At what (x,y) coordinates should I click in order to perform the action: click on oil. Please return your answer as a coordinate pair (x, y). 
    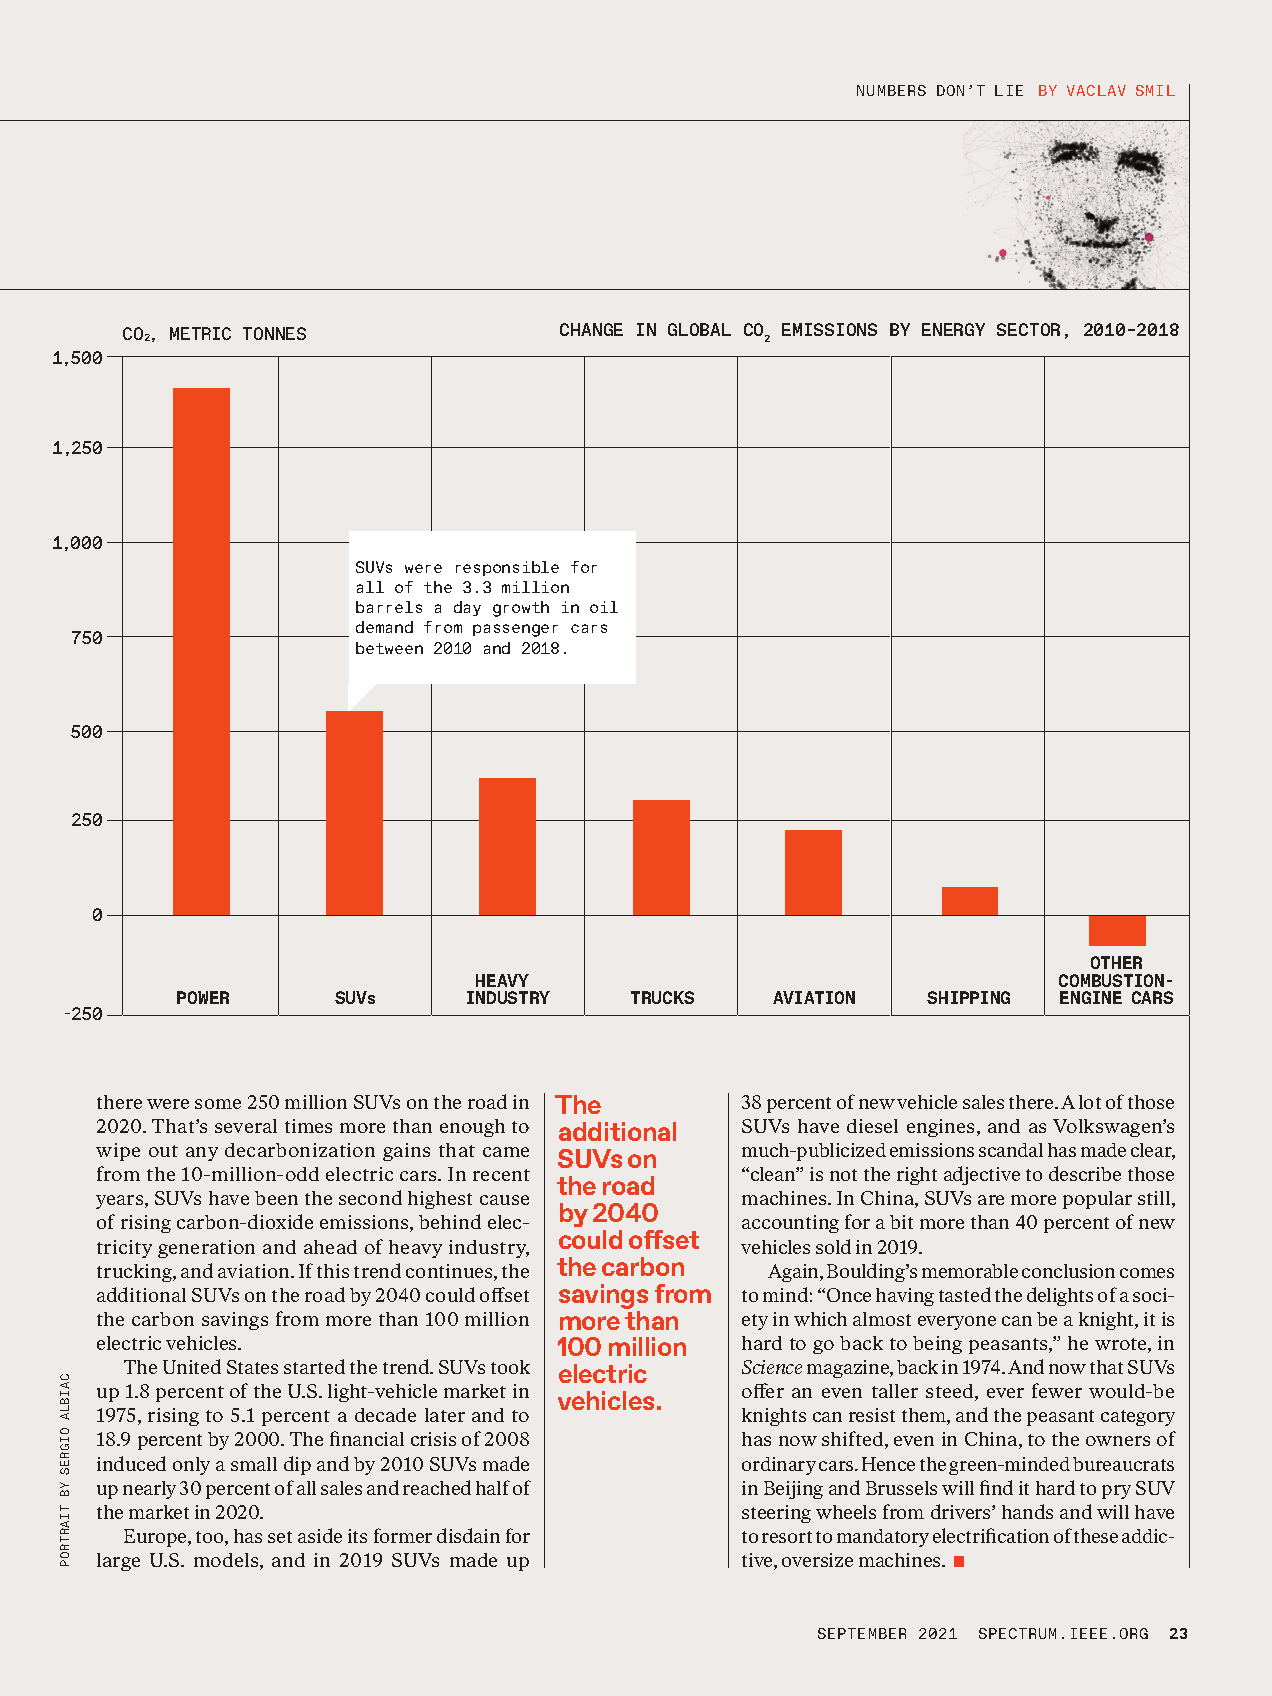
    Looking at the image, I should click on (604, 607).
